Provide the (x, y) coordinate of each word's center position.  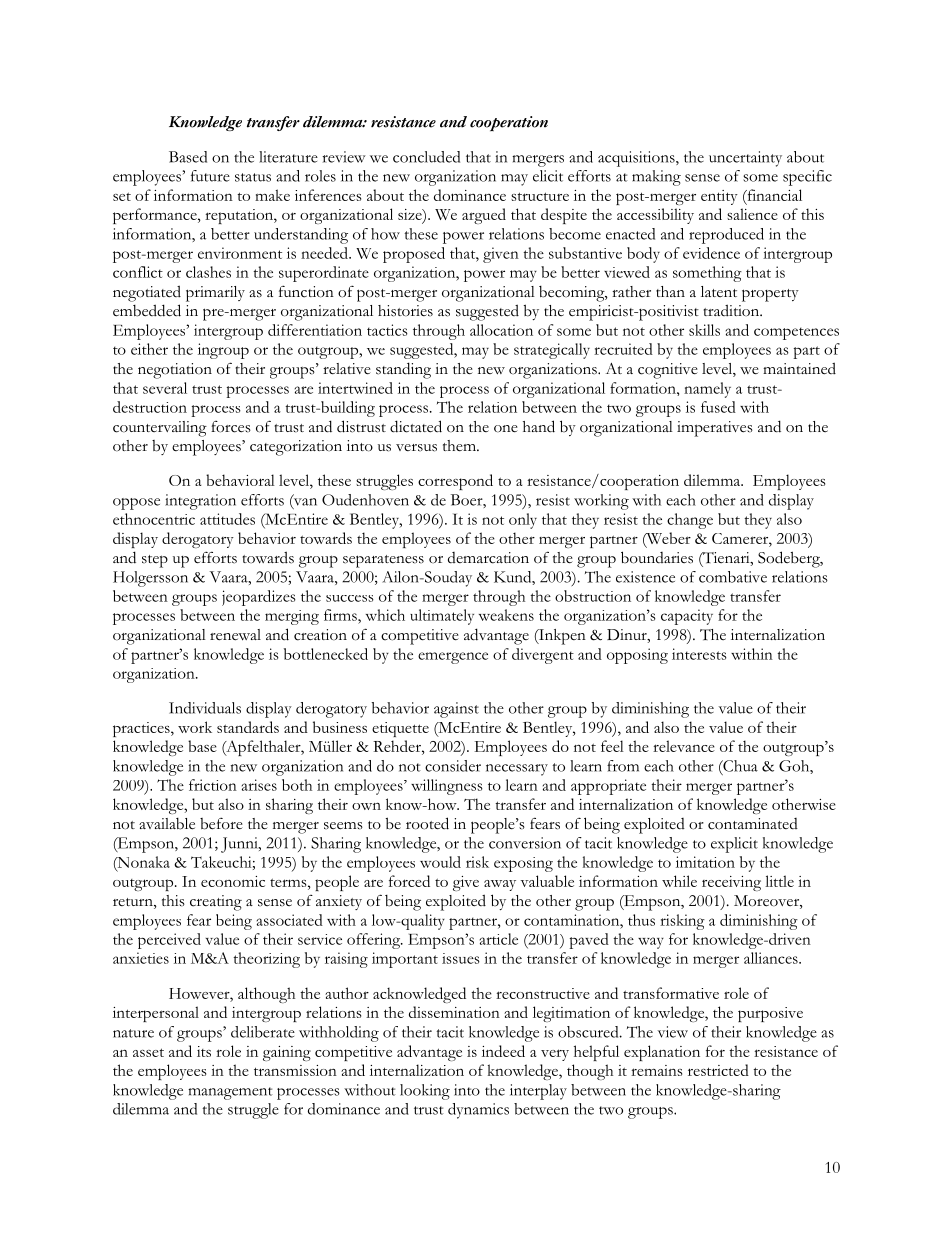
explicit (734, 845)
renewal (235, 635)
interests (699, 654)
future (210, 176)
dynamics (478, 1111)
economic (233, 881)
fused (718, 407)
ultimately (442, 617)
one (506, 429)
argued (484, 216)
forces (231, 427)
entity (719, 197)
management (230, 1093)
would (440, 862)
